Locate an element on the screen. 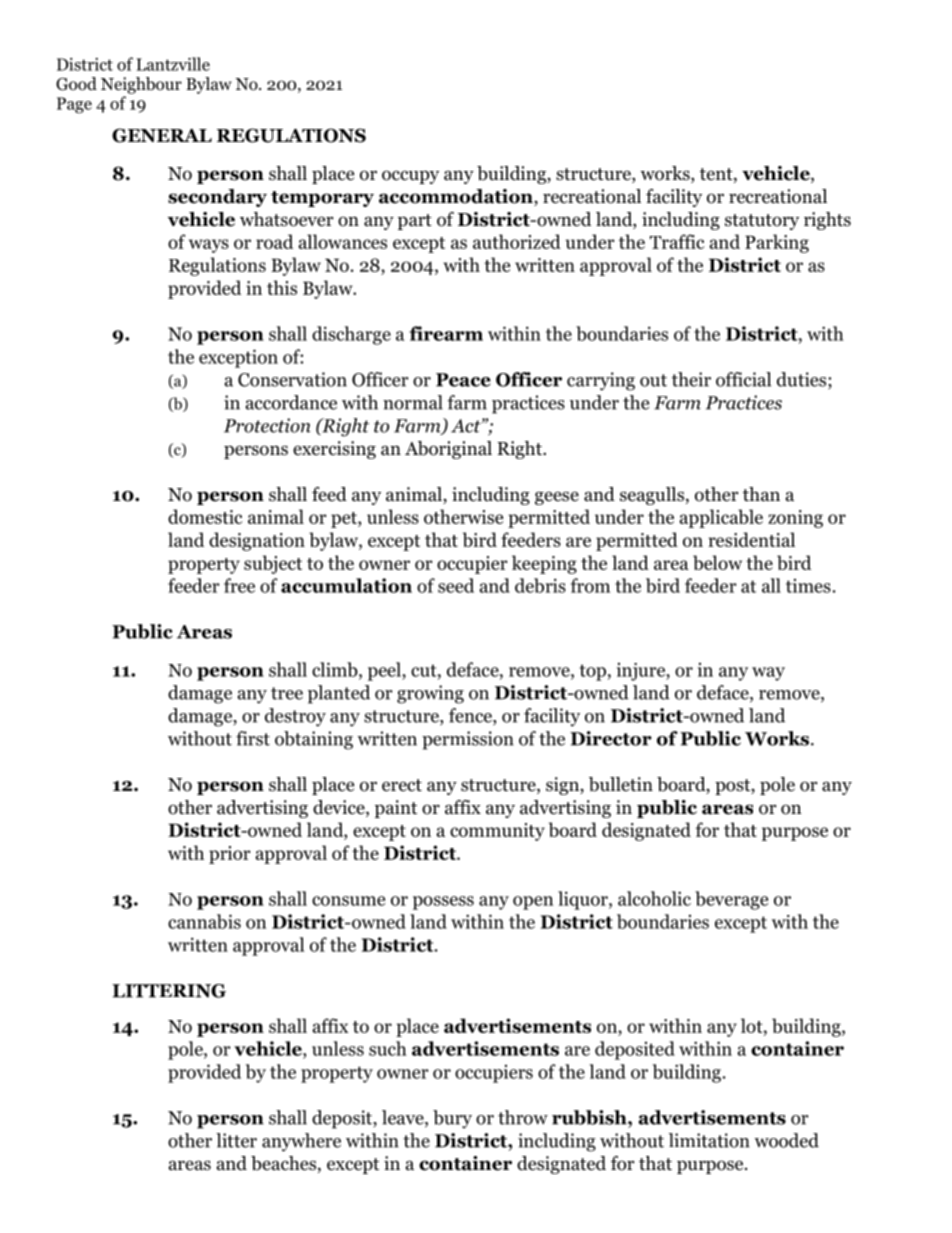 The width and height of the screenshot is (952, 1233). bury is located at coordinates (452, 1119).
